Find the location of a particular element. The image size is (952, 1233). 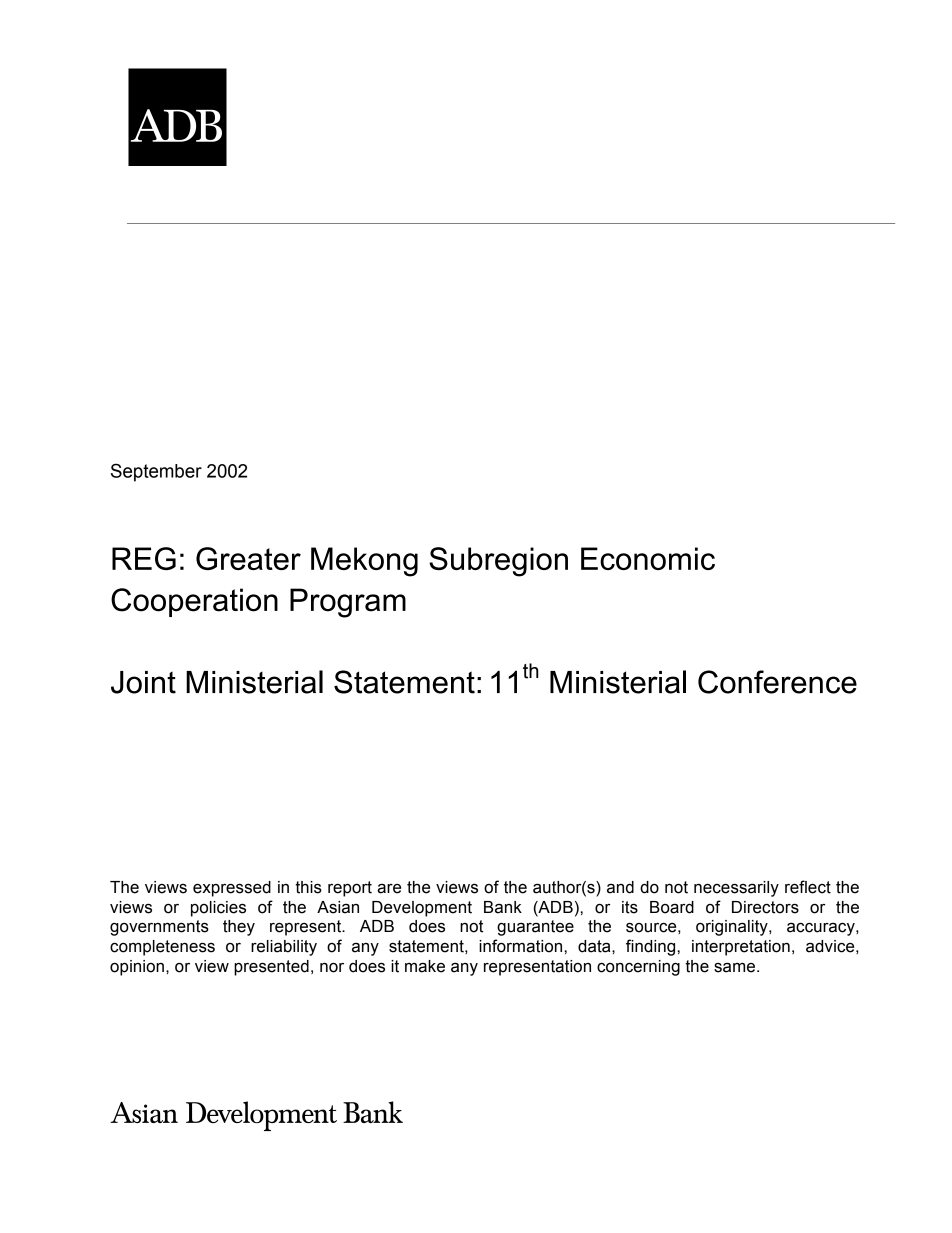

September is located at coordinates (156, 472).
